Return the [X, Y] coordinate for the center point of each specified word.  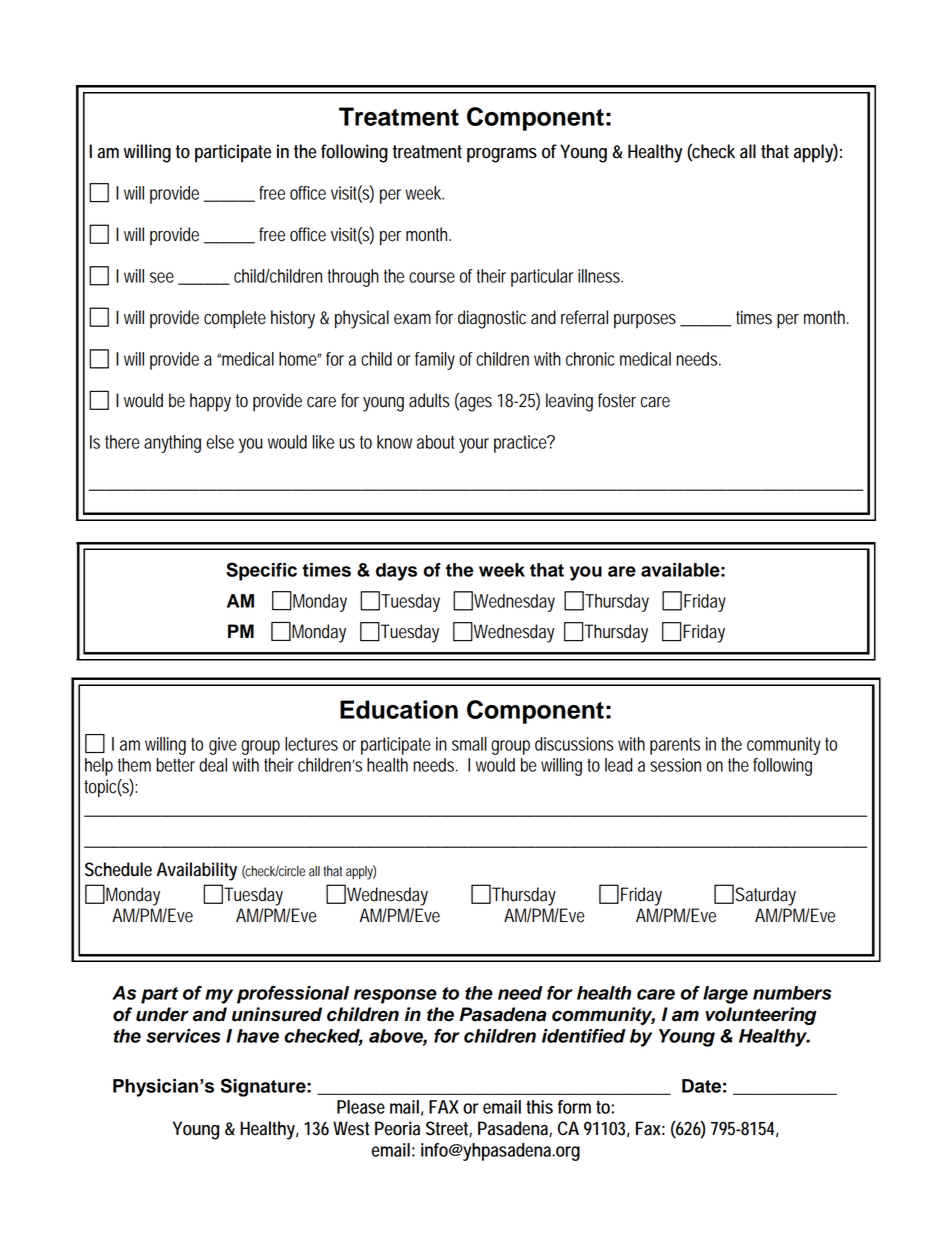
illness [600, 276]
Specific [261, 571]
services [183, 1036]
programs [502, 155]
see [162, 277]
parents [675, 746]
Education [399, 709]
